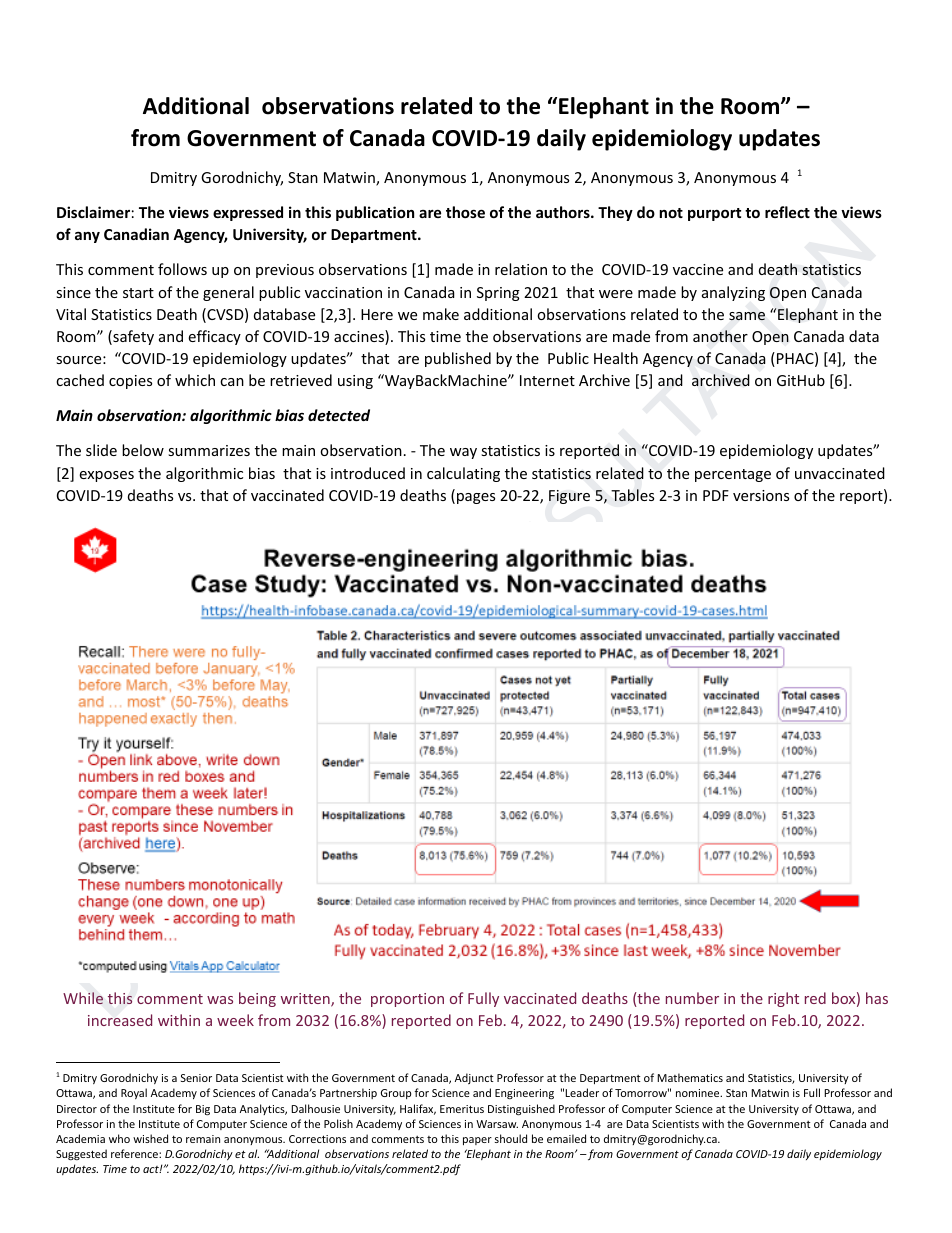 The image size is (952, 1233). Describe the element at coordinates (690, 1077) in the page. I see `Mathematics` at that location.
